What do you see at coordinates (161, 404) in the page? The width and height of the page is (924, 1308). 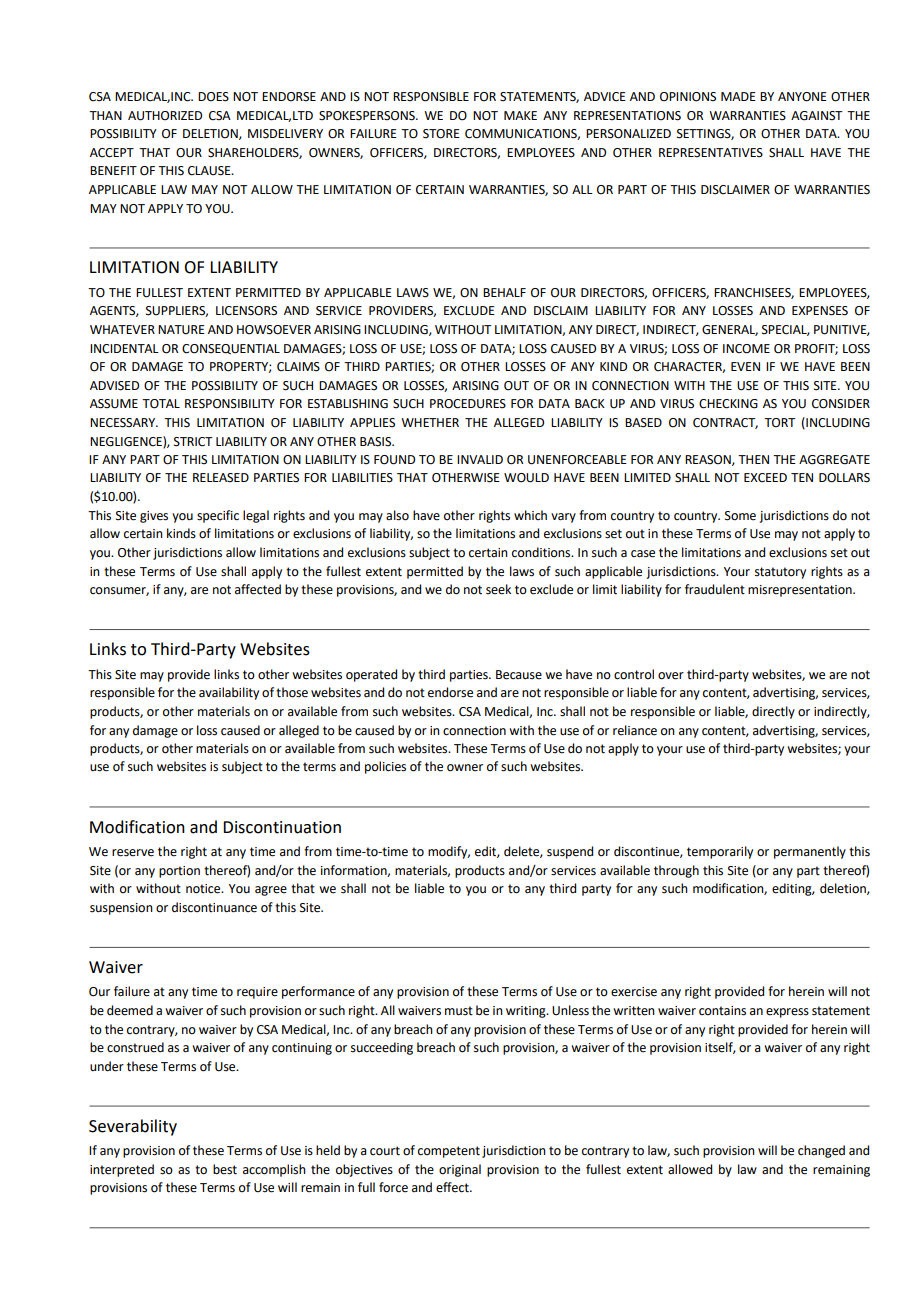 I see `TOTAL` at bounding box center [161, 404].
